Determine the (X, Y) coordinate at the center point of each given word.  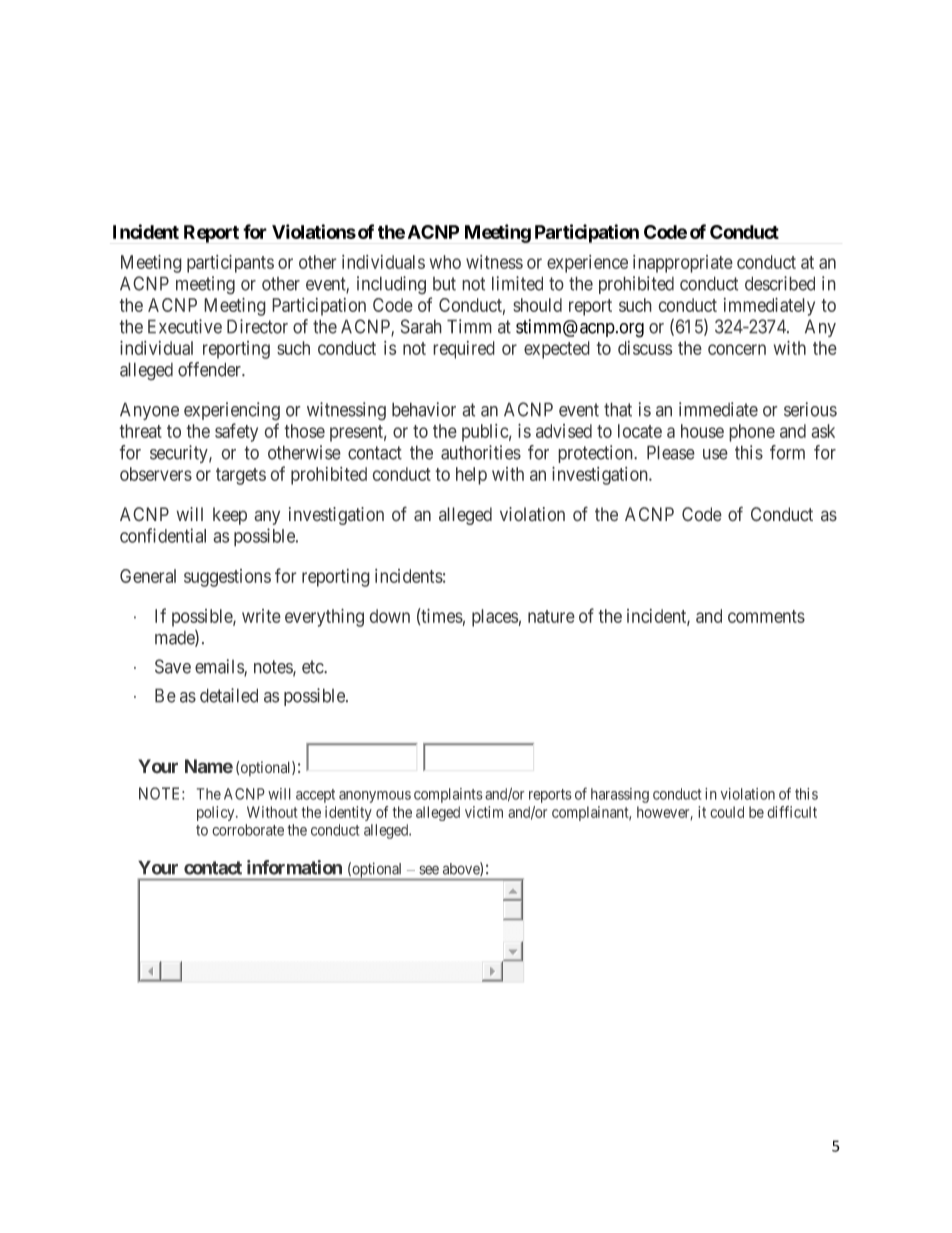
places (495, 618)
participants (230, 263)
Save (173, 666)
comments (766, 616)
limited (517, 283)
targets (241, 476)
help (471, 476)
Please (671, 452)
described (780, 283)
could (727, 812)
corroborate (248, 830)
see (429, 870)
